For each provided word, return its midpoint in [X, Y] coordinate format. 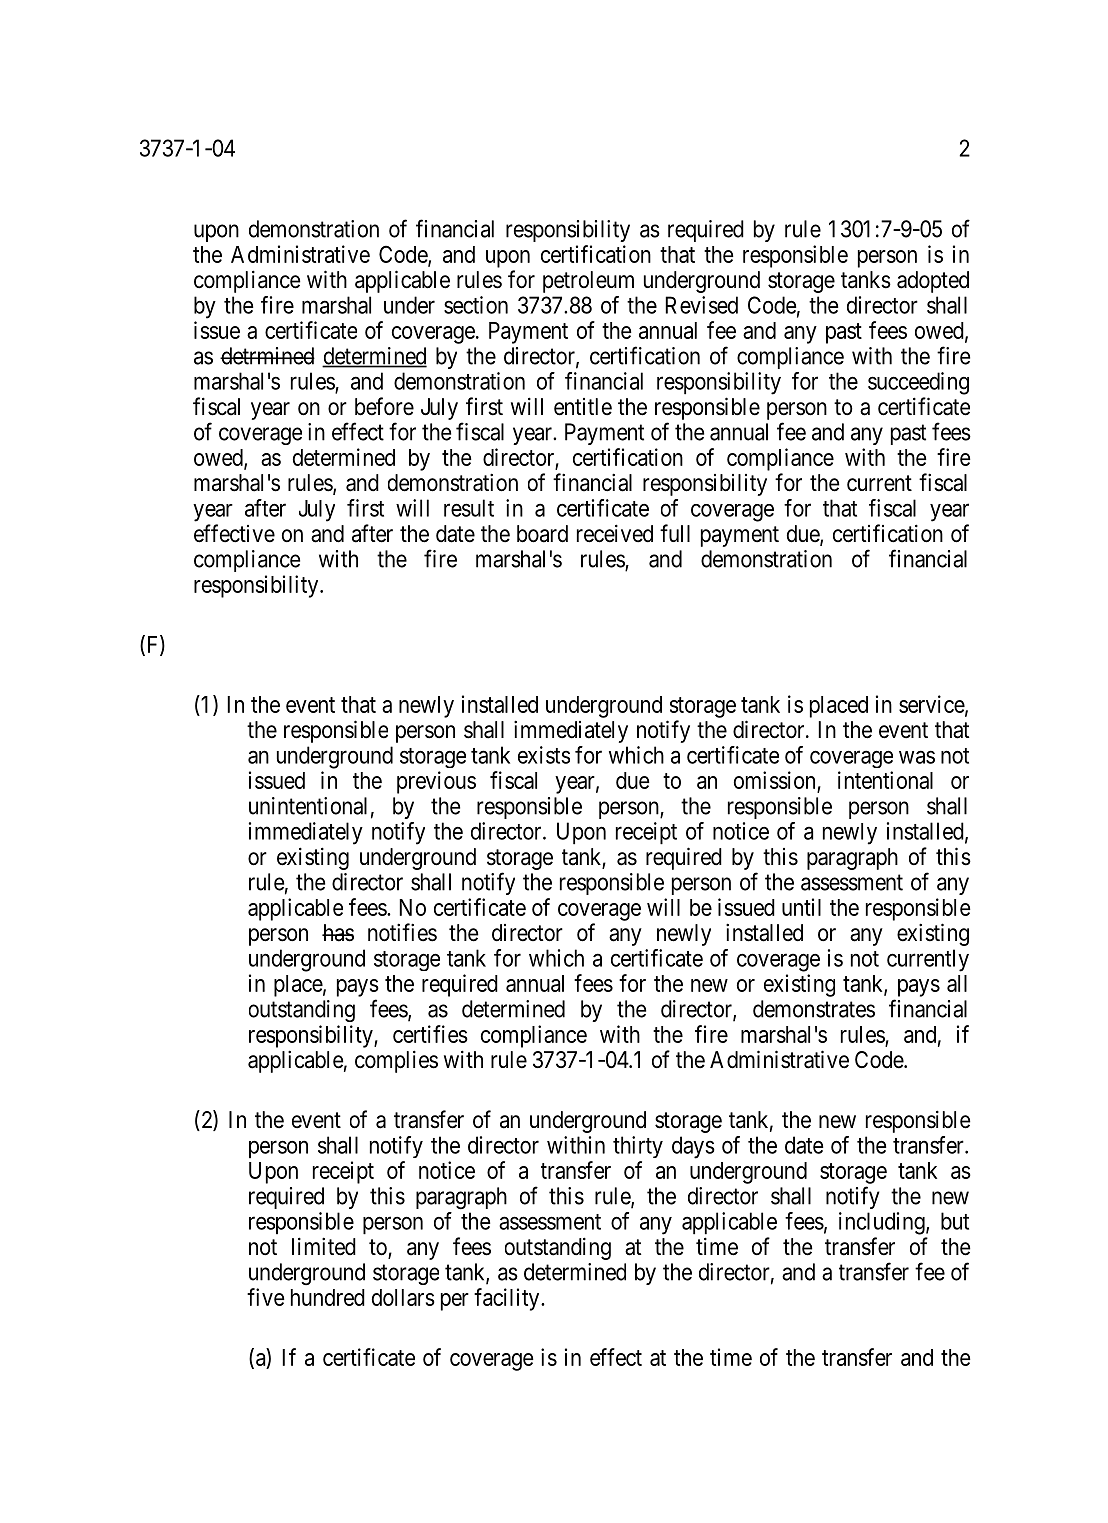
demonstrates [814, 1009]
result [469, 508]
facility [508, 1299]
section [476, 305]
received [615, 533]
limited [324, 1246]
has [338, 933]
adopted [933, 282]
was [917, 757]
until [801, 907]
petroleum [588, 282]
